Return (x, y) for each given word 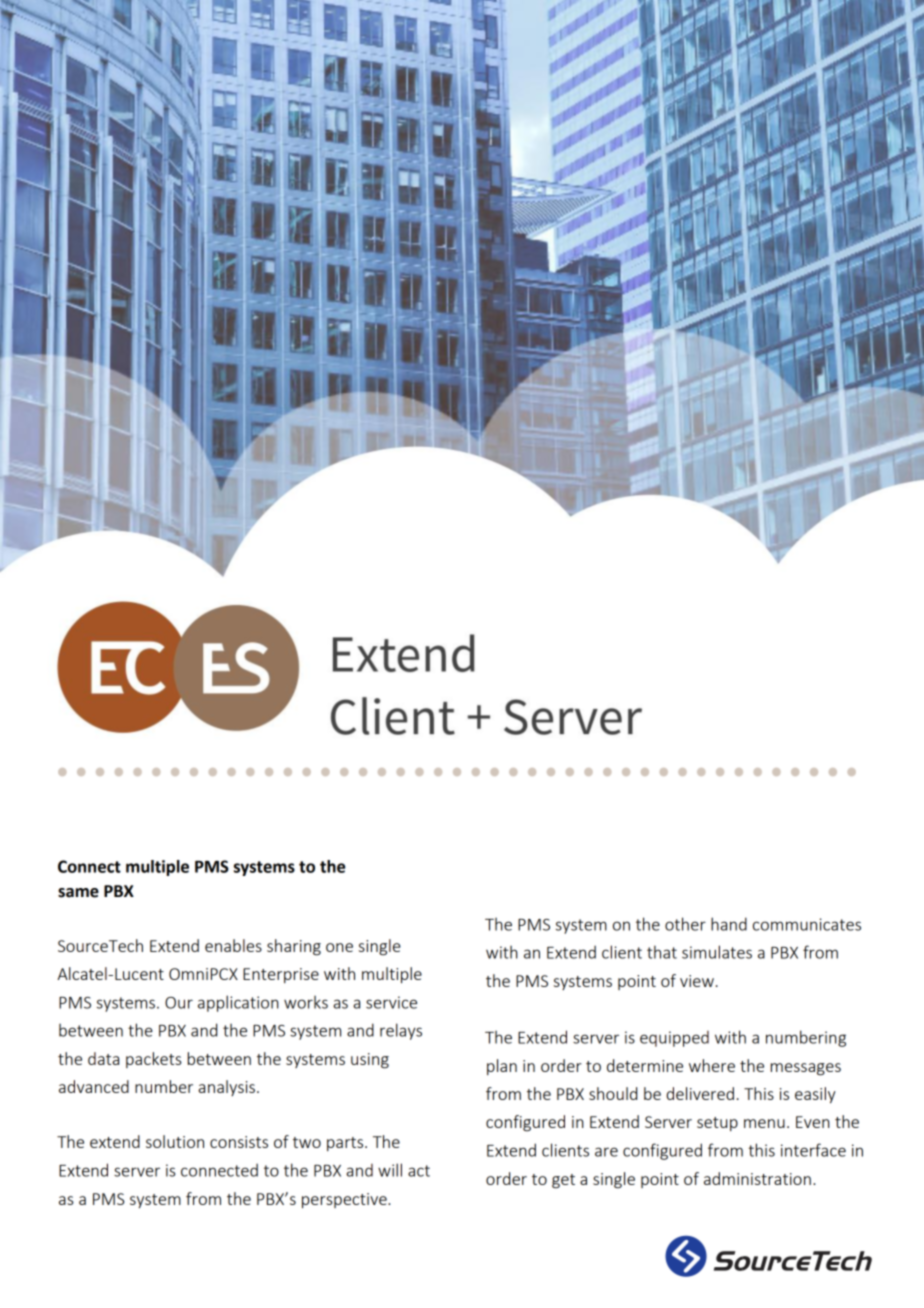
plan (502, 1067)
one (339, 947)
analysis (226, 1088)
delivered (700, 1093)
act (419, 1171)
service (391, 1002)
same (78, 893)
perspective (345, 1200)
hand (729, 924)
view (697, 981)
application (238, 1003)
